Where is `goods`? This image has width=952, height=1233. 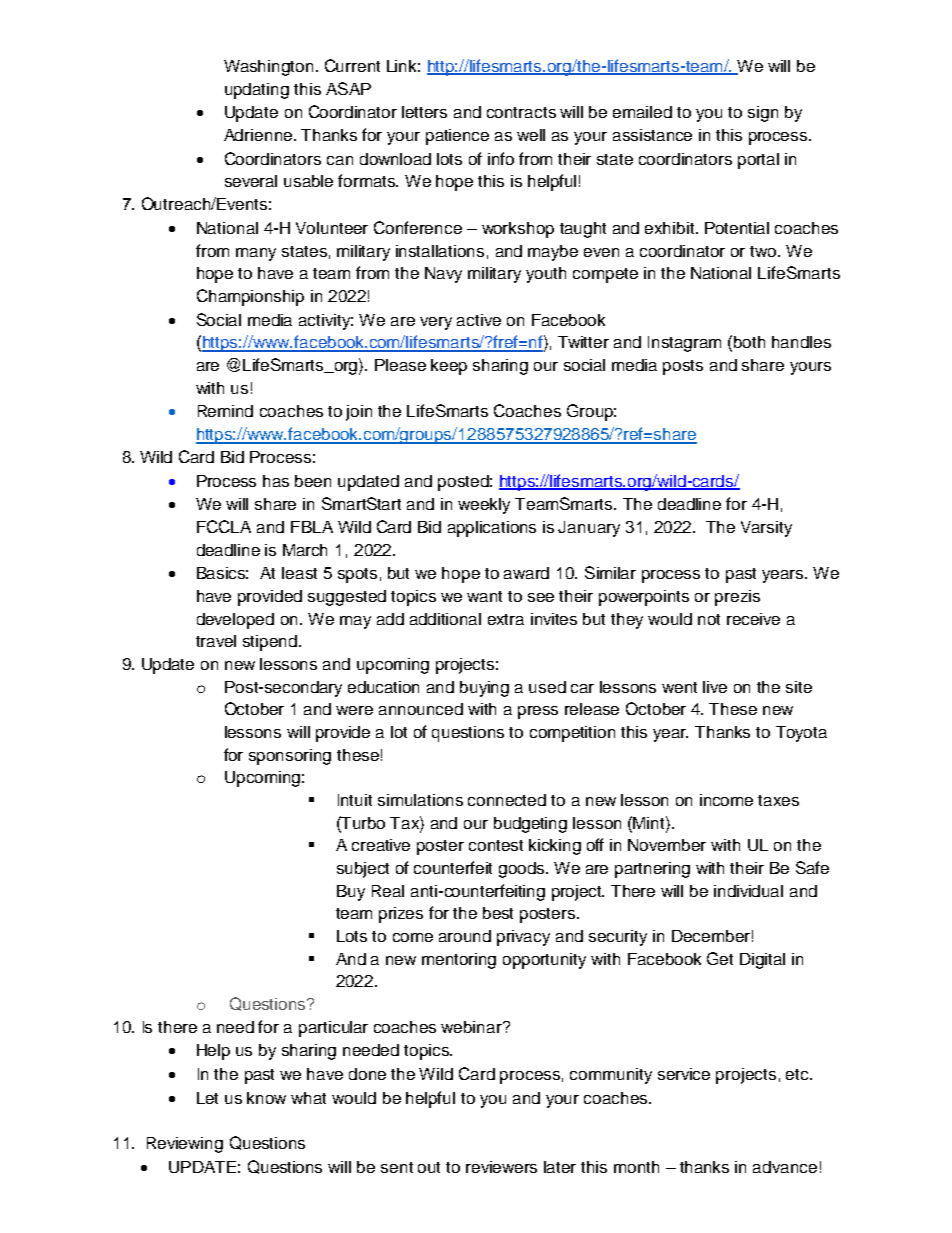 goods is located at coordinates (523, 870).
